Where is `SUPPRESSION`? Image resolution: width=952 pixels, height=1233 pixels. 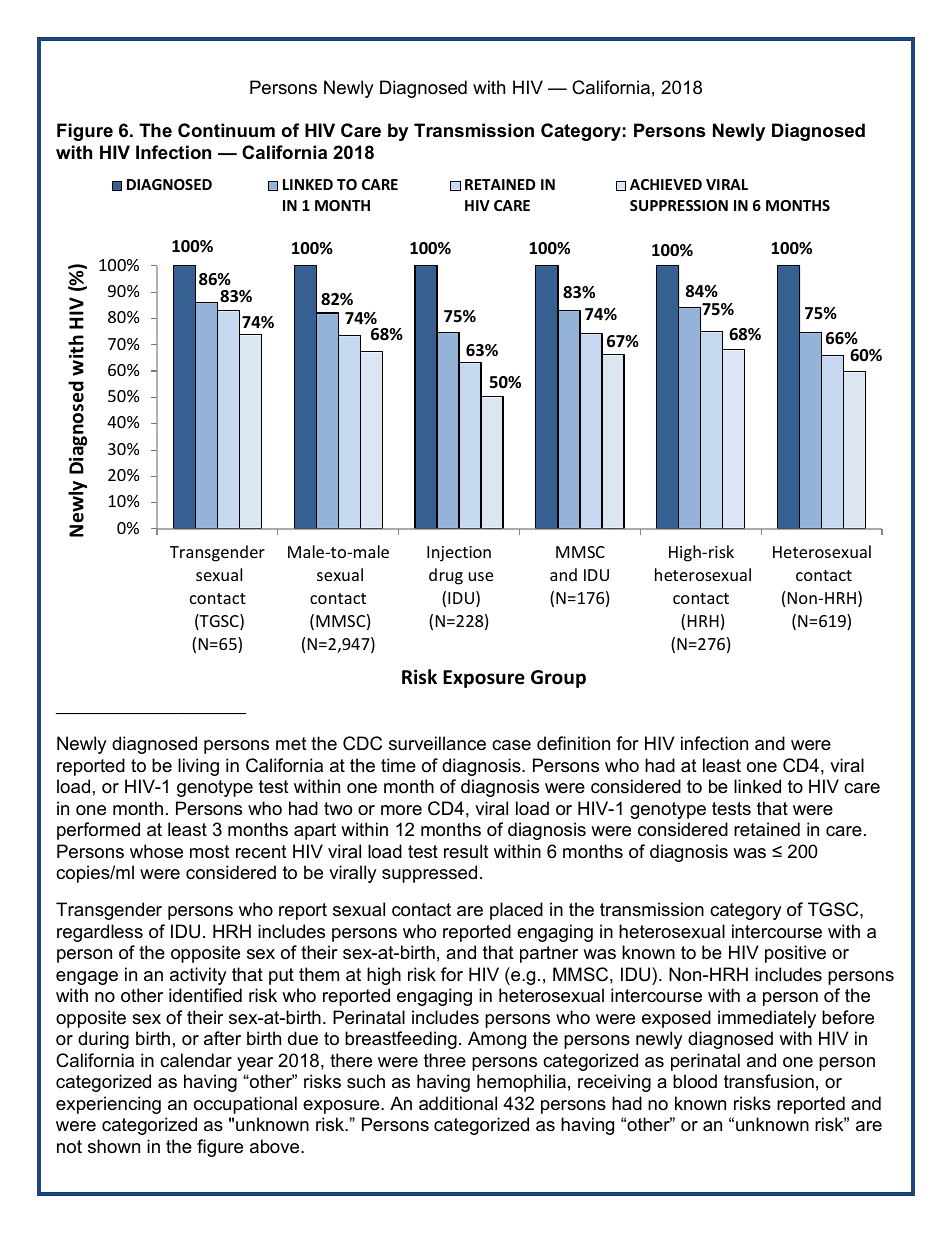 SUPPRESSION is located at coordinates (679, 205).
